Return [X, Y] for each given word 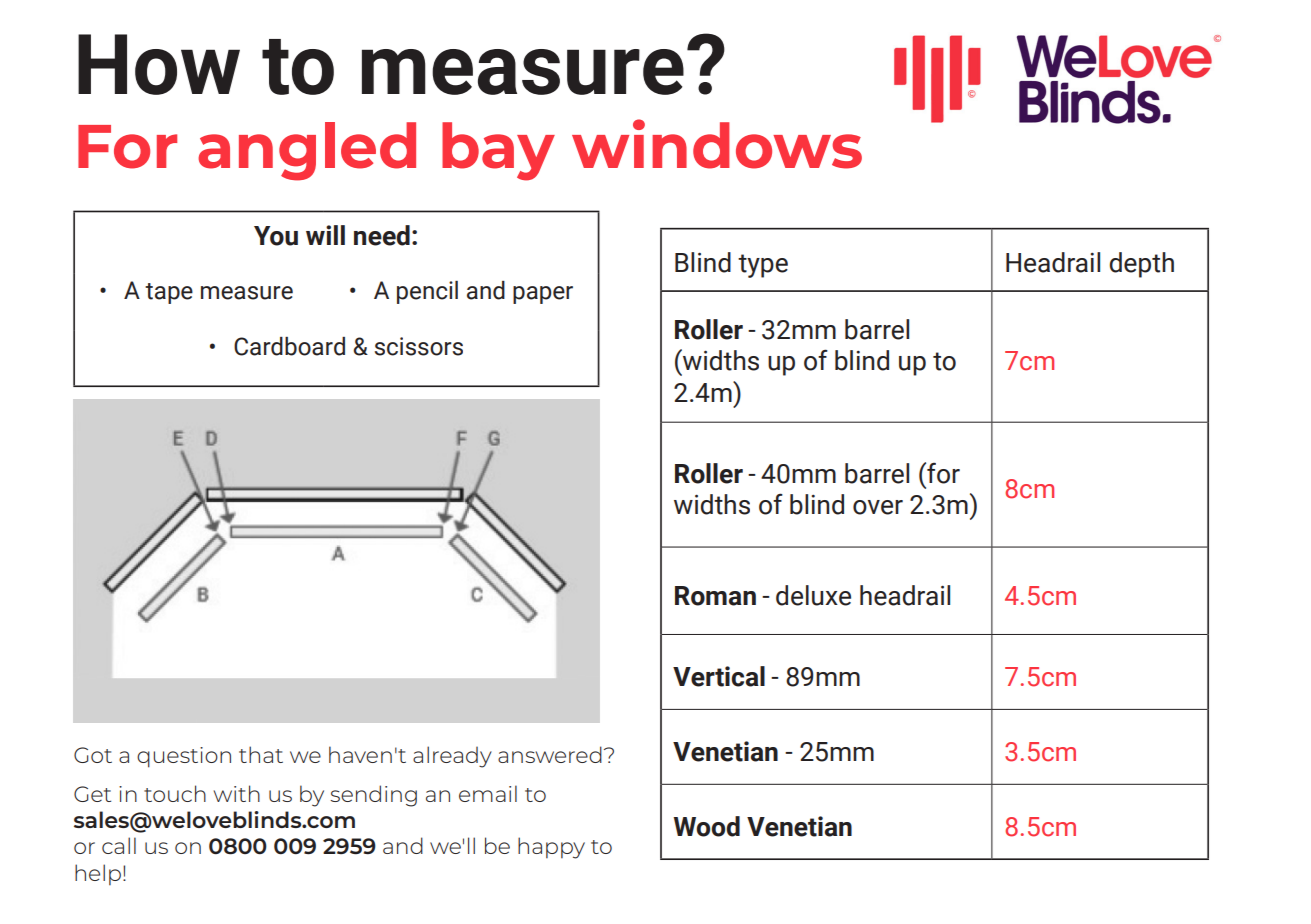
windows [717, 144]
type [763, 266]
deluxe [813, 595]
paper [543, 295]
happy [551, 848]
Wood [707, 826]
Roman [715, 596]
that [261, 754]
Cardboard [289, 346]
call [119, 845]
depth [1142, 265]
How [159, 64]
